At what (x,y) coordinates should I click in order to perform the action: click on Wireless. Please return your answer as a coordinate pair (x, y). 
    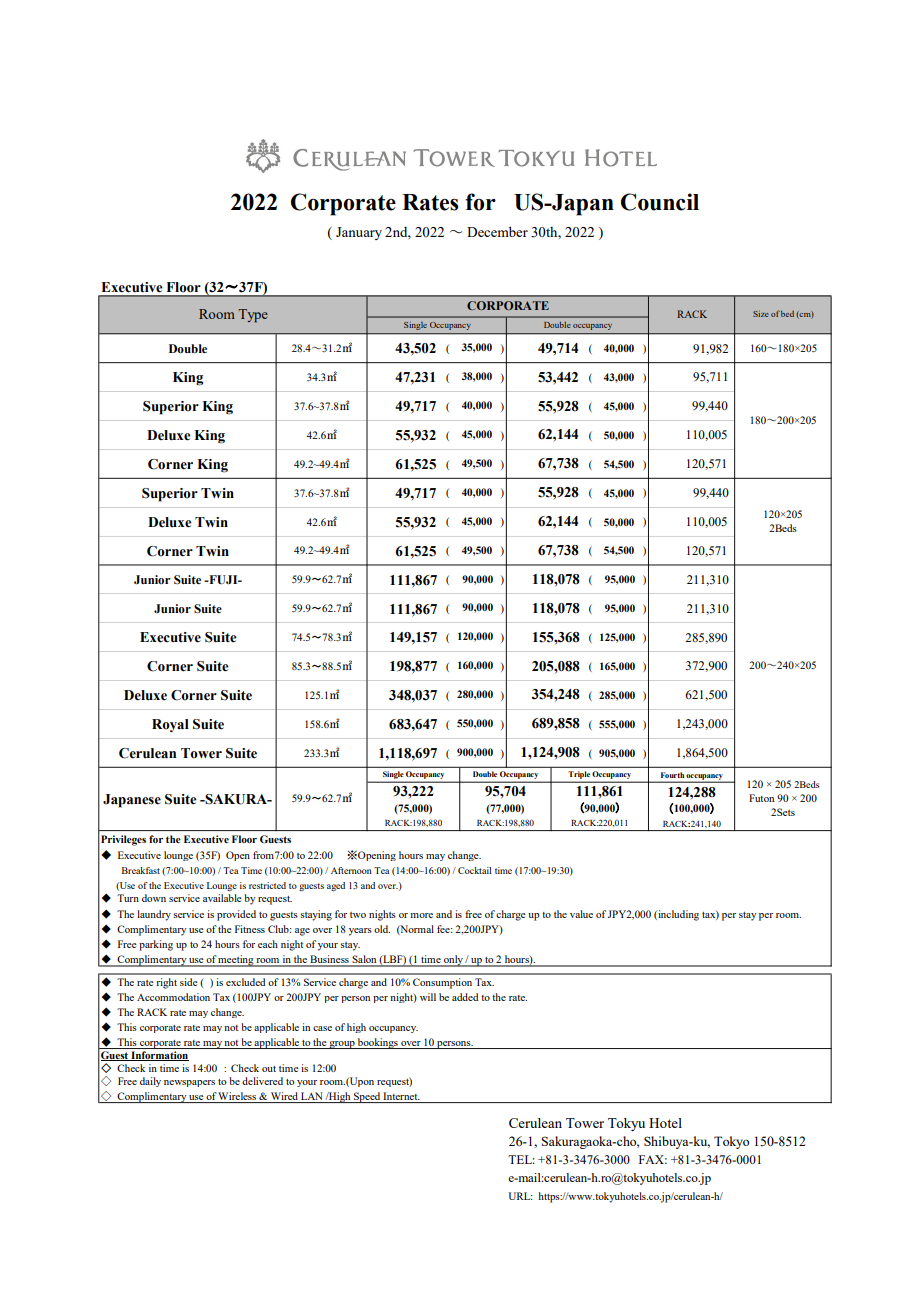
    Looking at the image, I should click on (237, 1096).
